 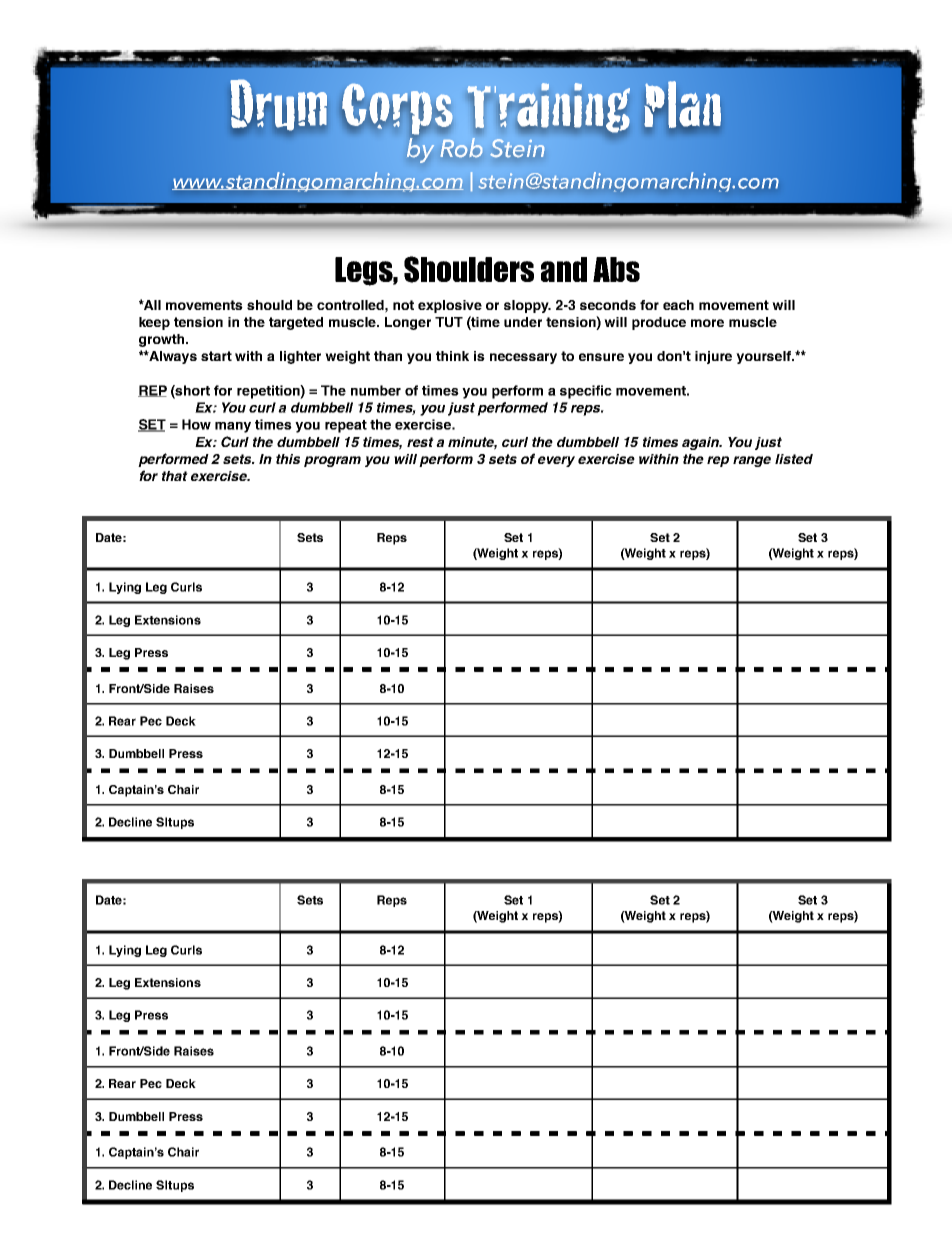 I want to click on Drum, so click(x=278, y=105).
